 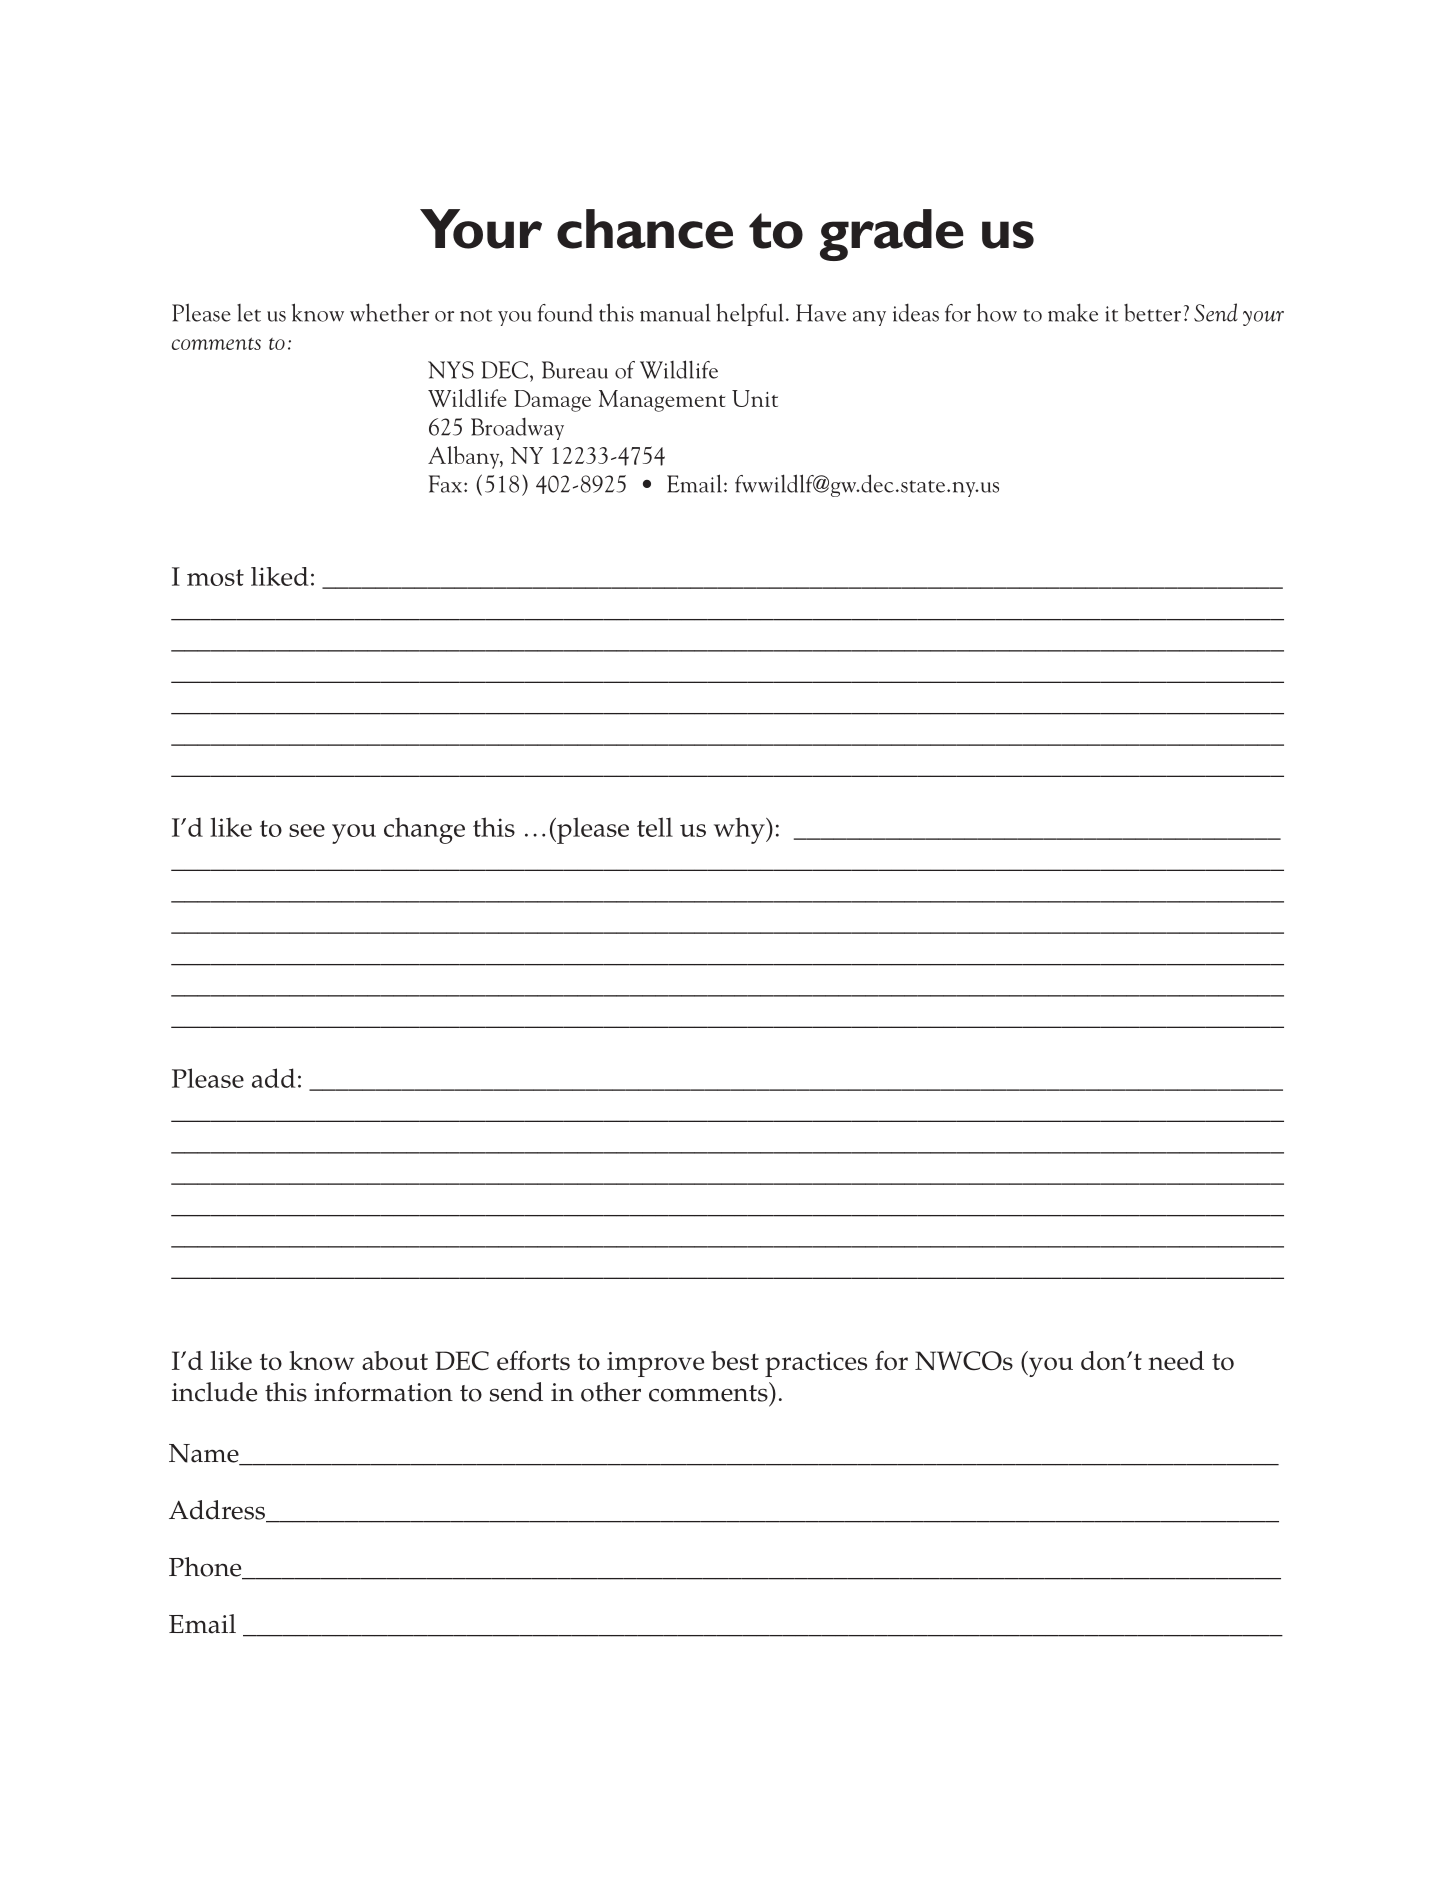 What do you see at coordinates (307, 830) in the page?
I see `see` at bounding box center [307, 830].
